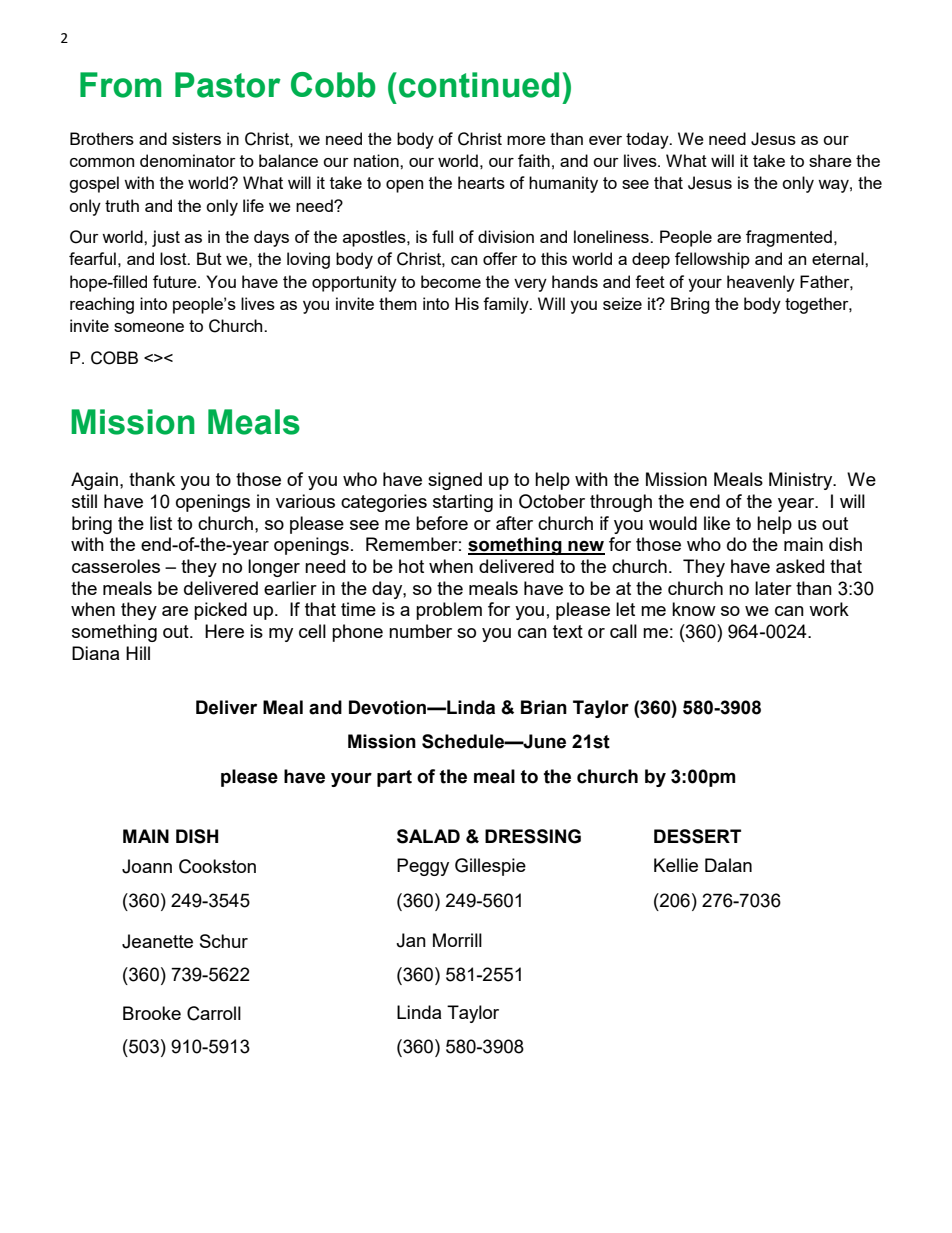 The width and height of the image is (952, 1233). What do you see at coordinates (479, 85) in the image?
I see `continued` at bounding box center [479, 85].
